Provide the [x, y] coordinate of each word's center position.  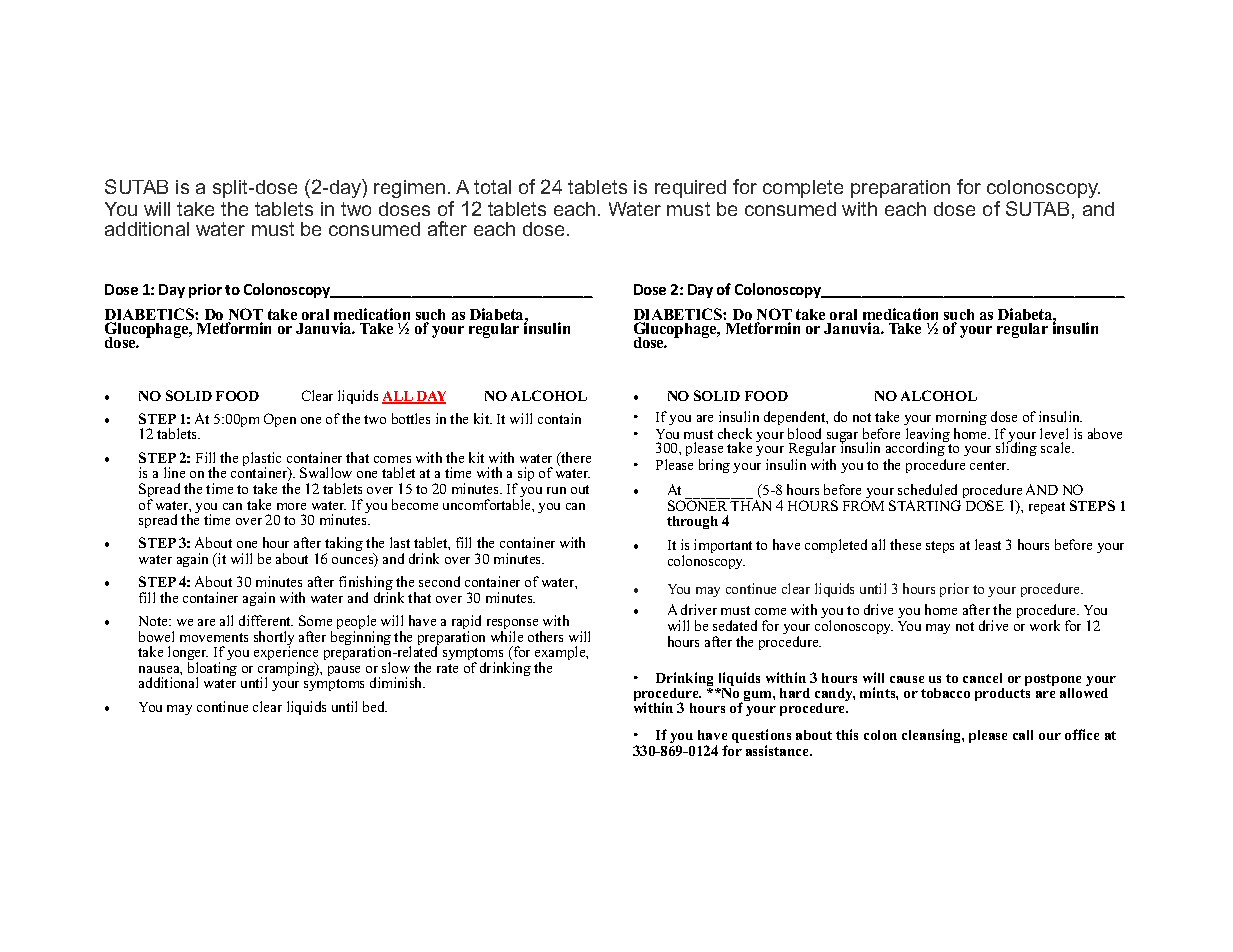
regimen [409, 189]
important [723, 546]
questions [761, 737]
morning [961, 420]
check [735, 435]
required [690, 189]
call [1023, 735]
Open [280, 420]
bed [375, 706]
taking [343, 546]
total [492, 187]
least [988, 544]
